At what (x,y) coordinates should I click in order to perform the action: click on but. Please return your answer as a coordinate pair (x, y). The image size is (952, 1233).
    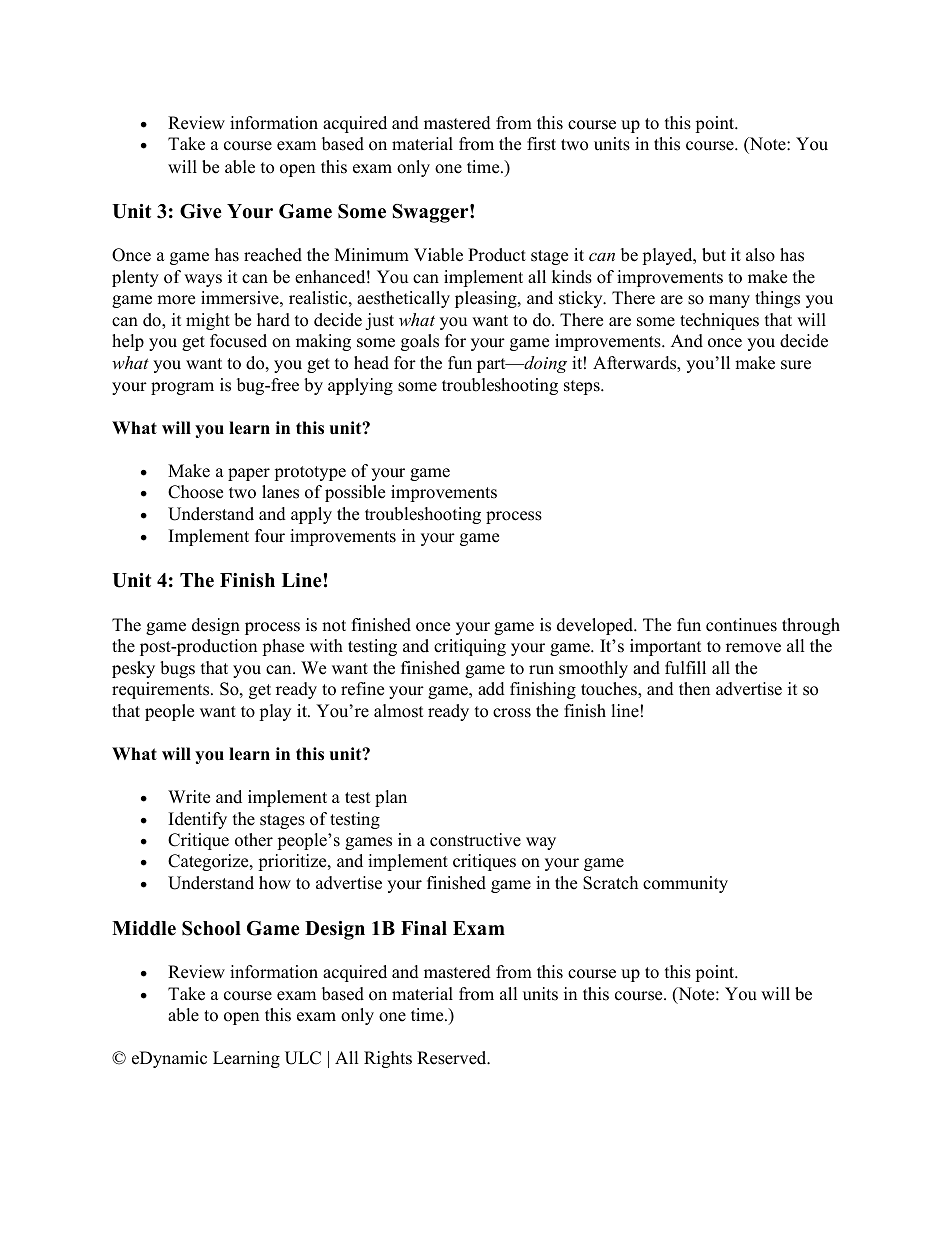
    Looking at the image, I should click on (714, 255).
